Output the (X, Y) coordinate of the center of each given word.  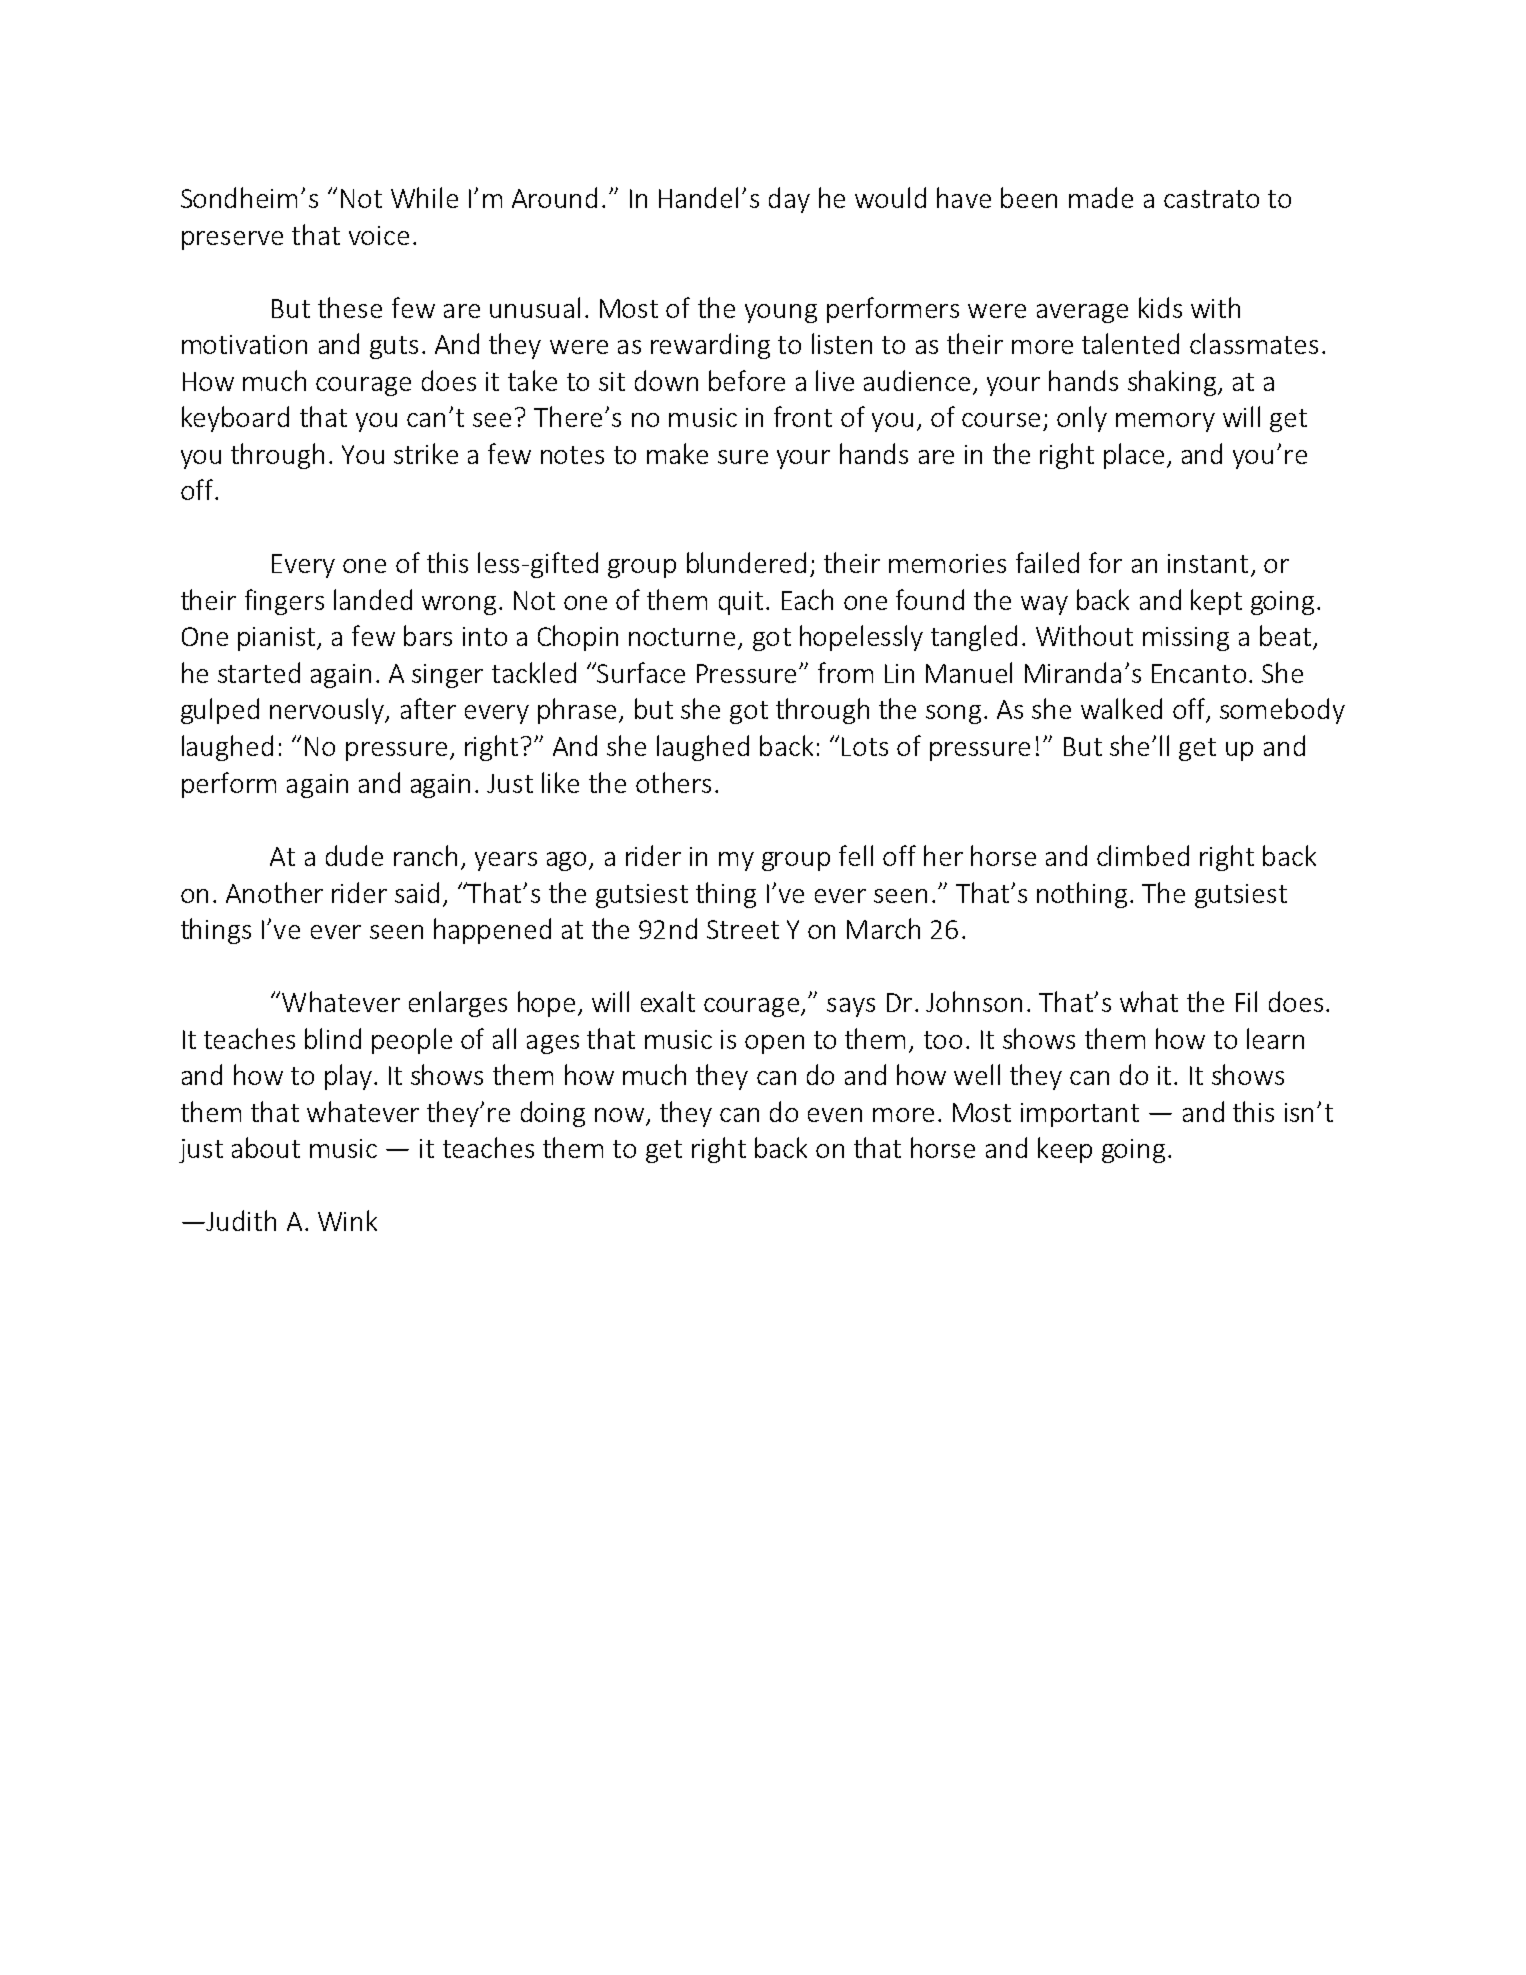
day (789, 200)
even (835, 1115)
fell (856, 855)
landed (373, 599)
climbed (1143, 855)
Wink (347, 1220)
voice (379, 235)
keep (1065, 1150)
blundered (746, 562)
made (1101, 197)
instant (1208, 563)
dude (354, 855)
